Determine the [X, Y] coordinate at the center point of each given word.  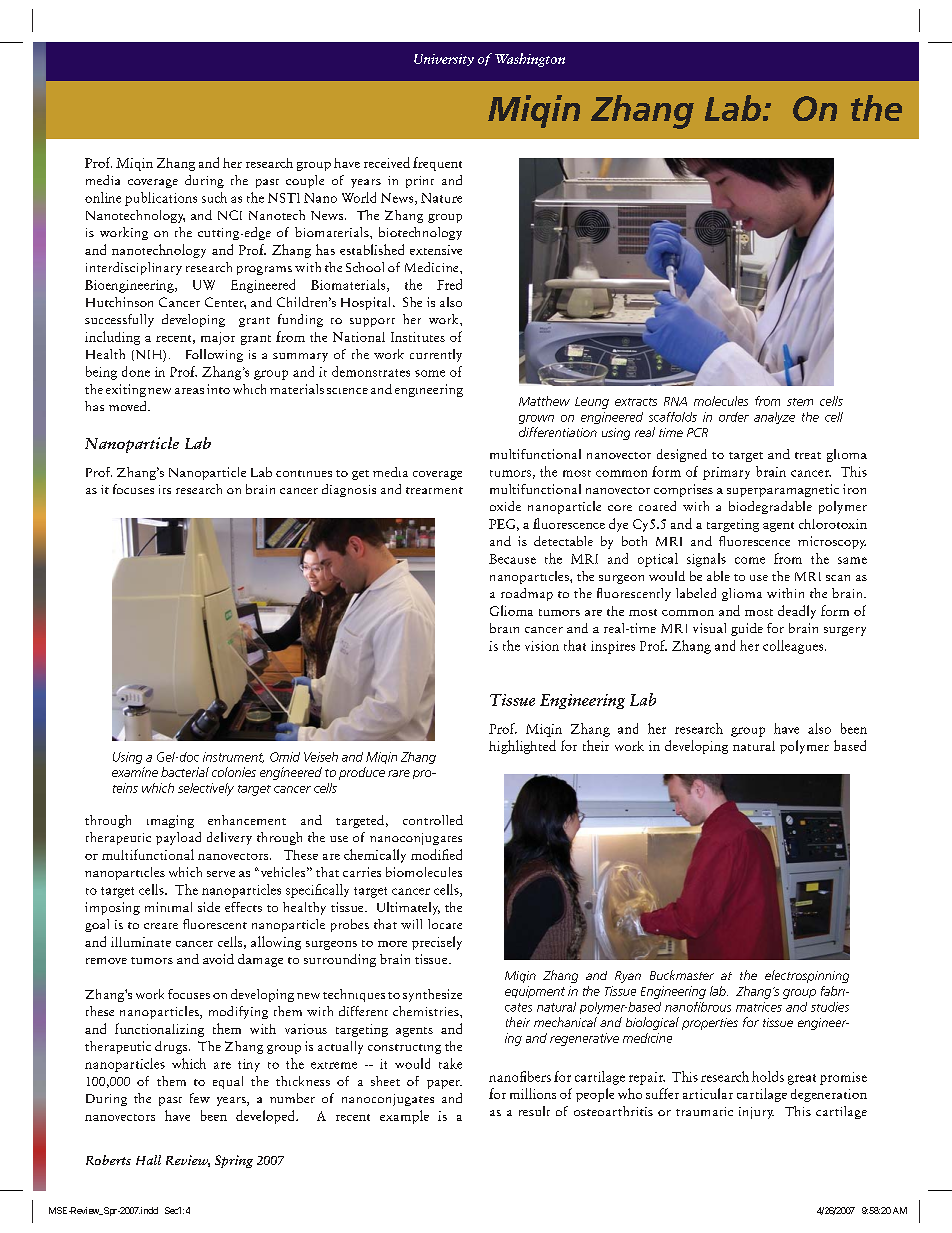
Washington [530, 60]
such [214, 197]
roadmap [527, 594]
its [165, 489]
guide [747, 629]
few [200, 1098]
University [444, 60]
